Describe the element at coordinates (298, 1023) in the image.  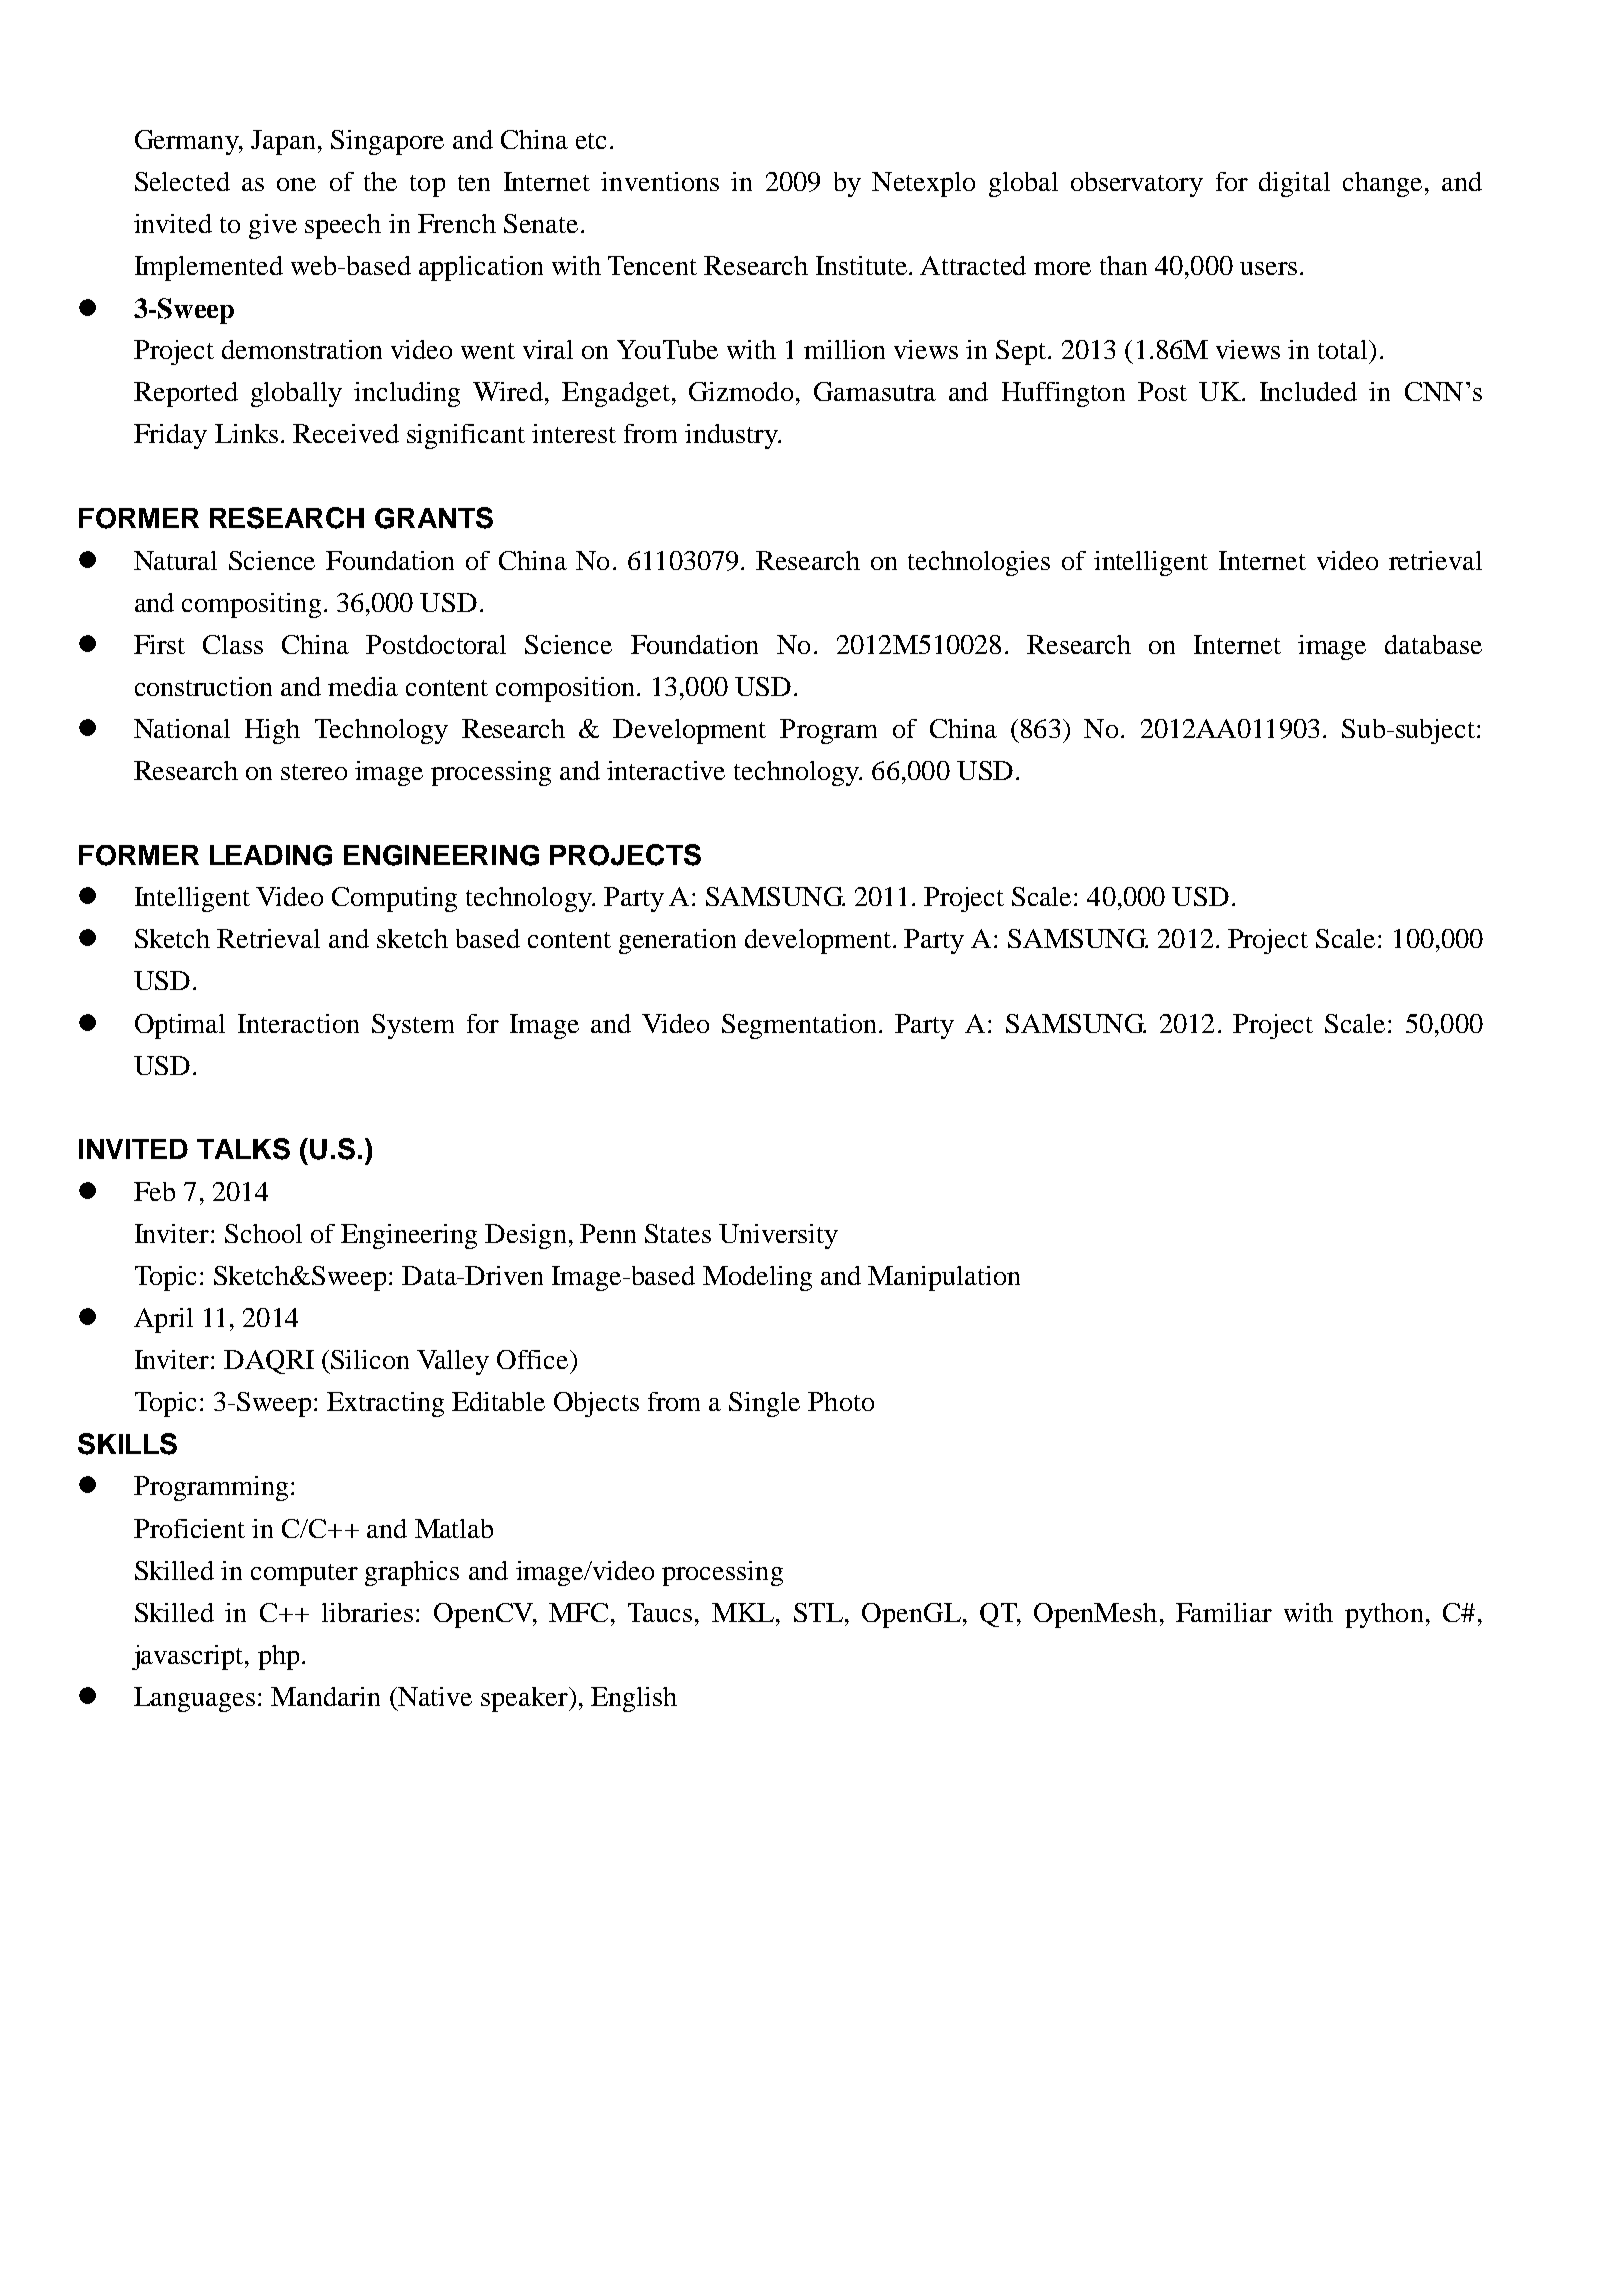
I see `Interaction` at that location.
